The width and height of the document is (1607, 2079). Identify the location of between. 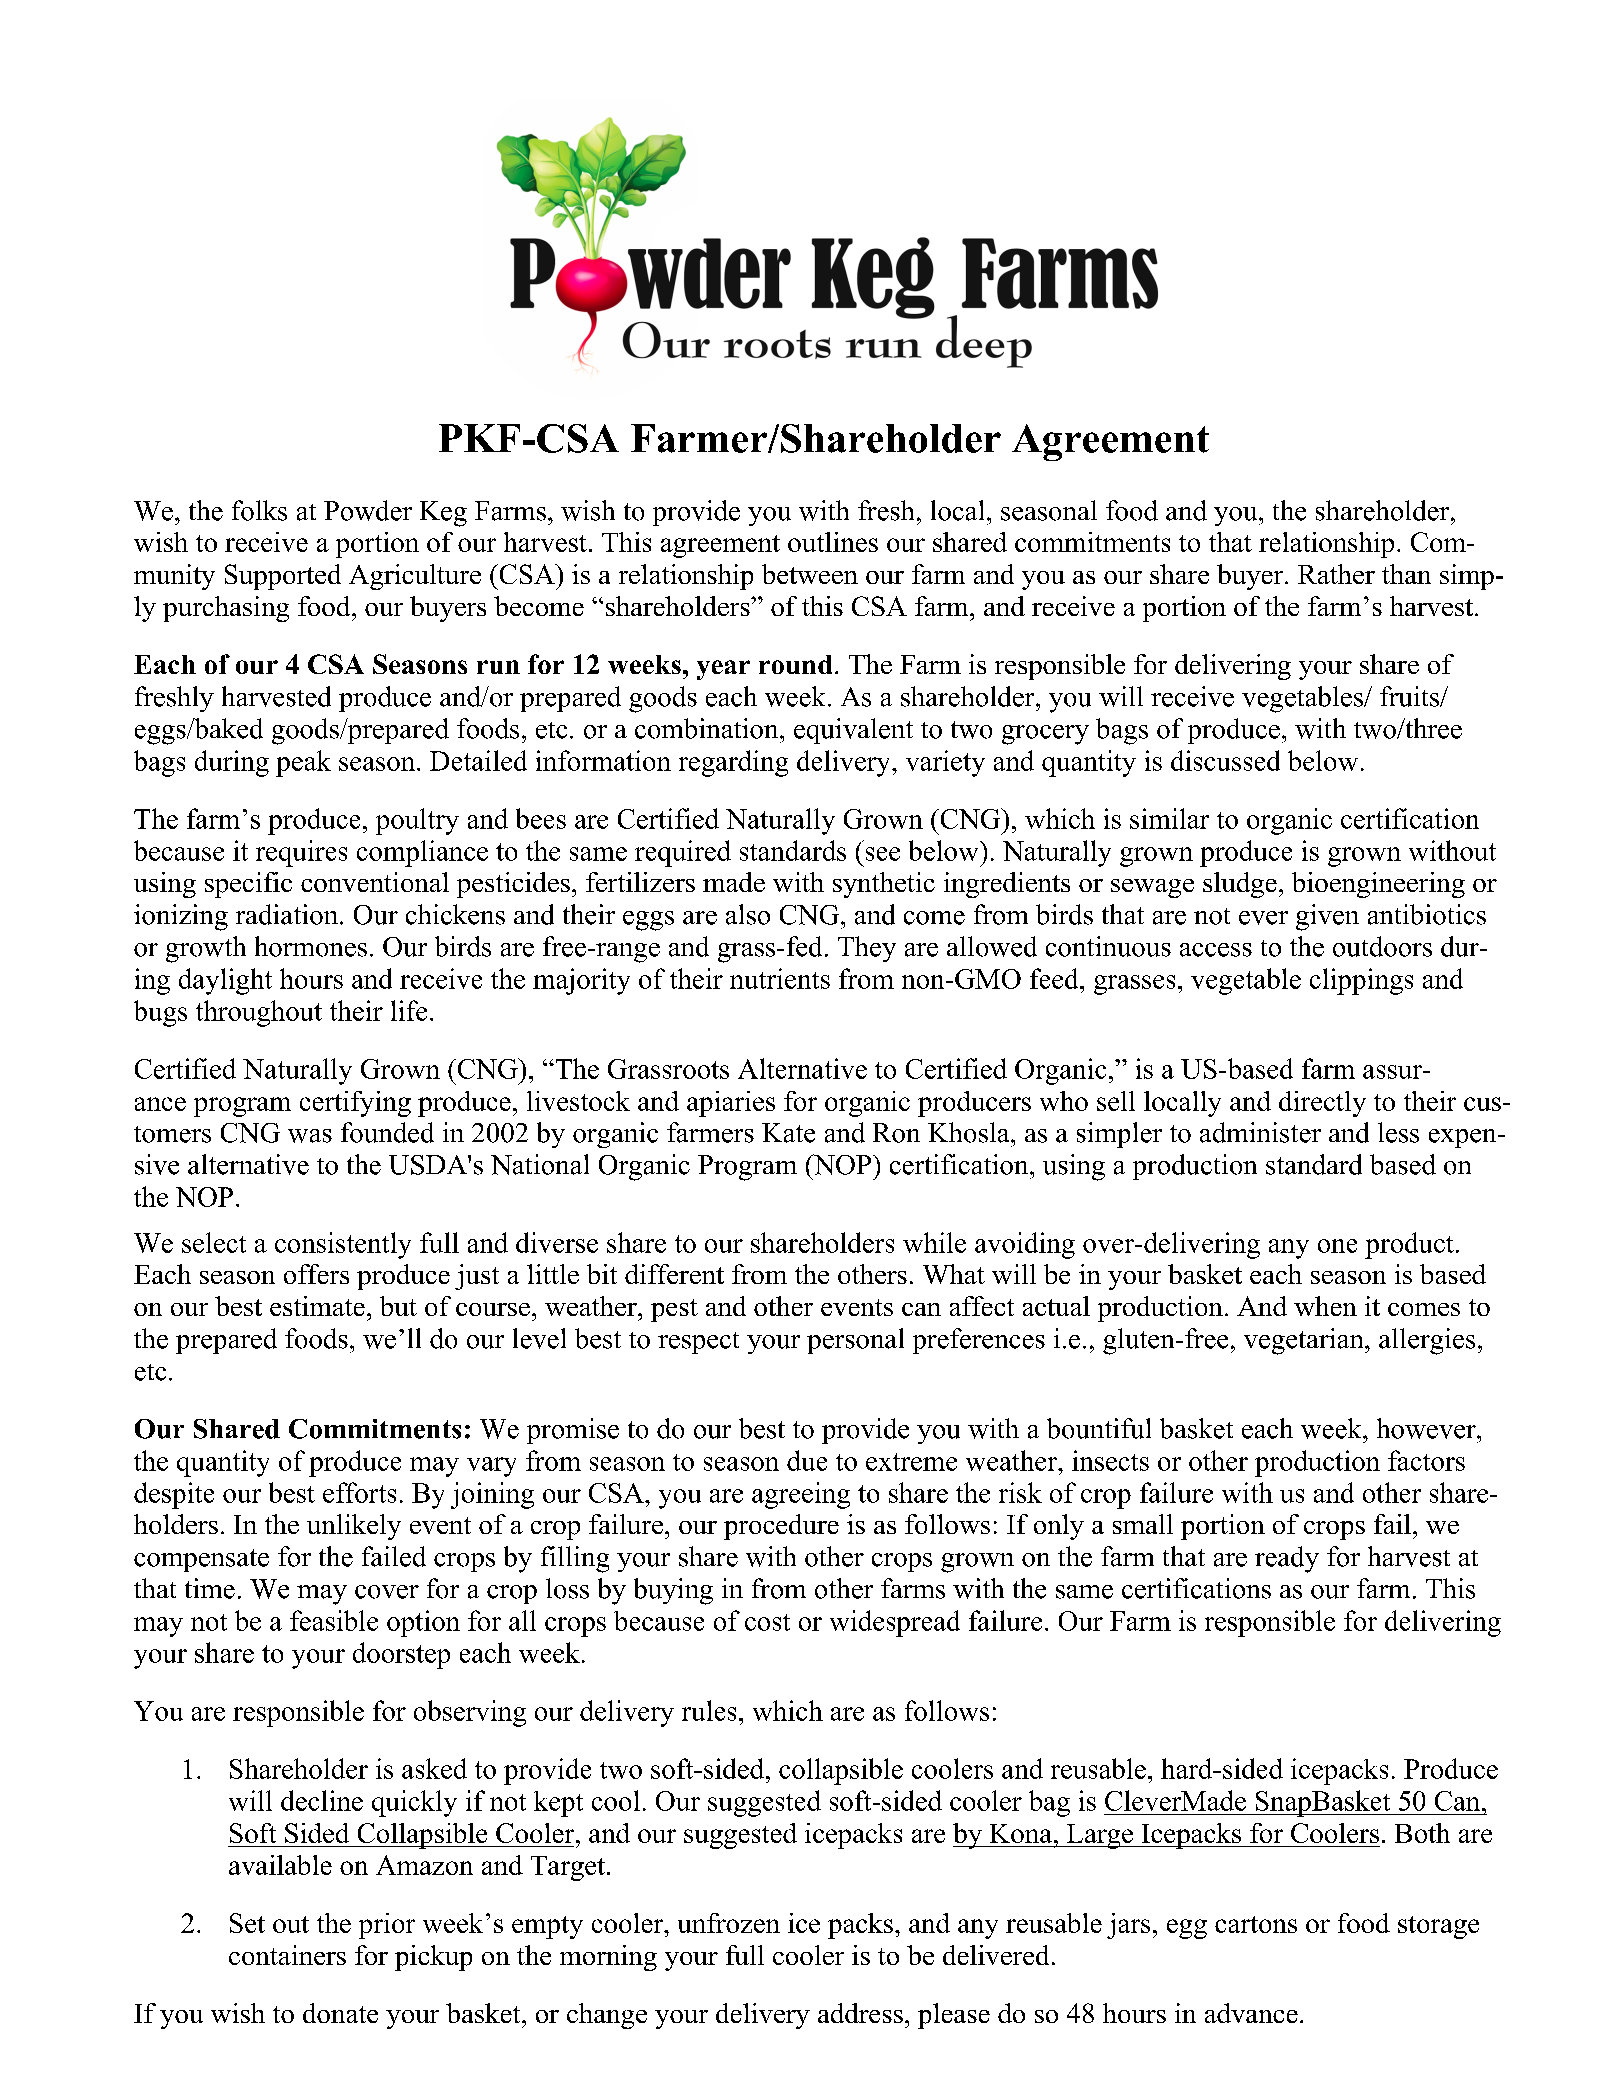
(810, 574).
